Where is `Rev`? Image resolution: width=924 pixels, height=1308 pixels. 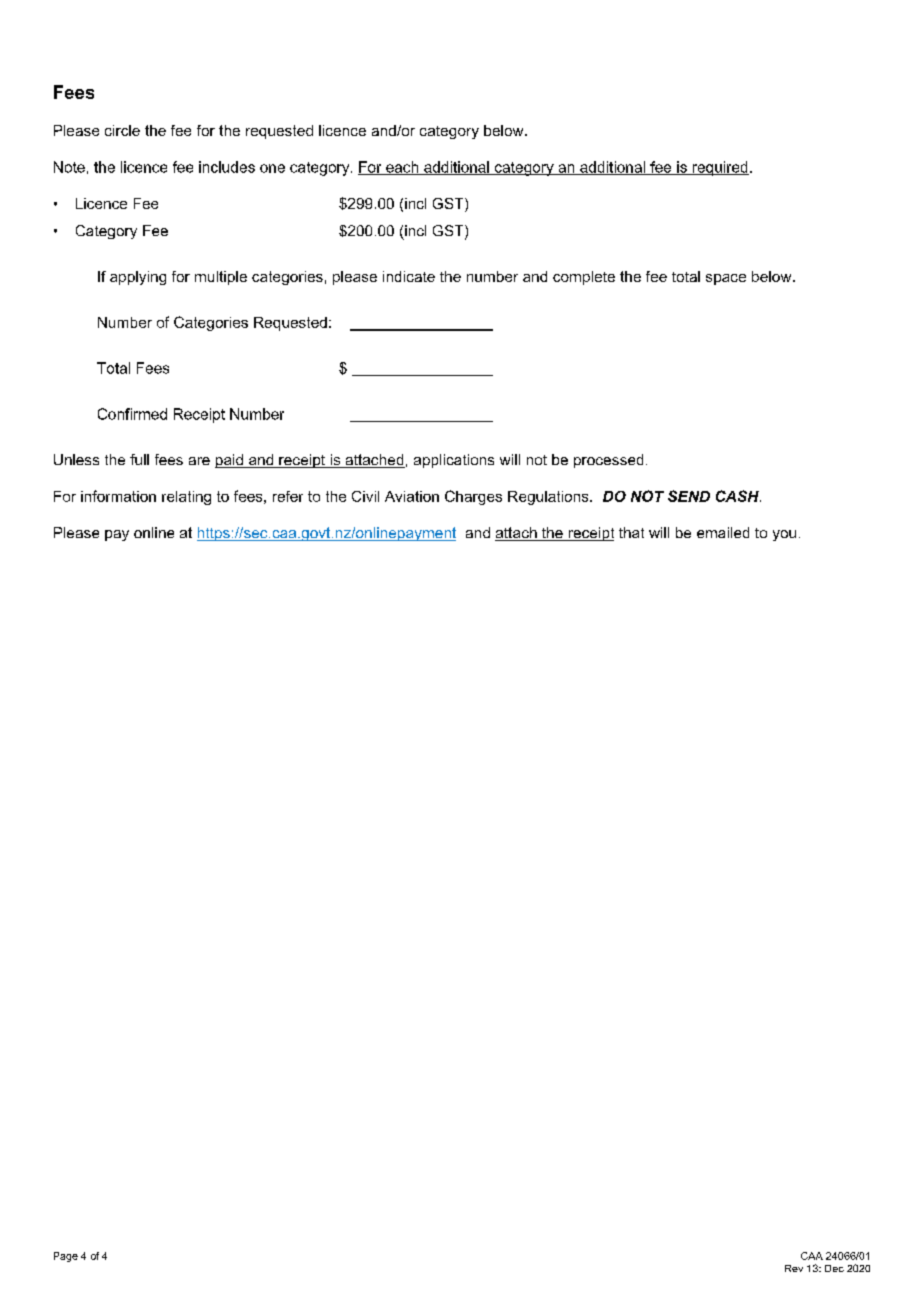
Rev is located at coordinates (794, 1268).
